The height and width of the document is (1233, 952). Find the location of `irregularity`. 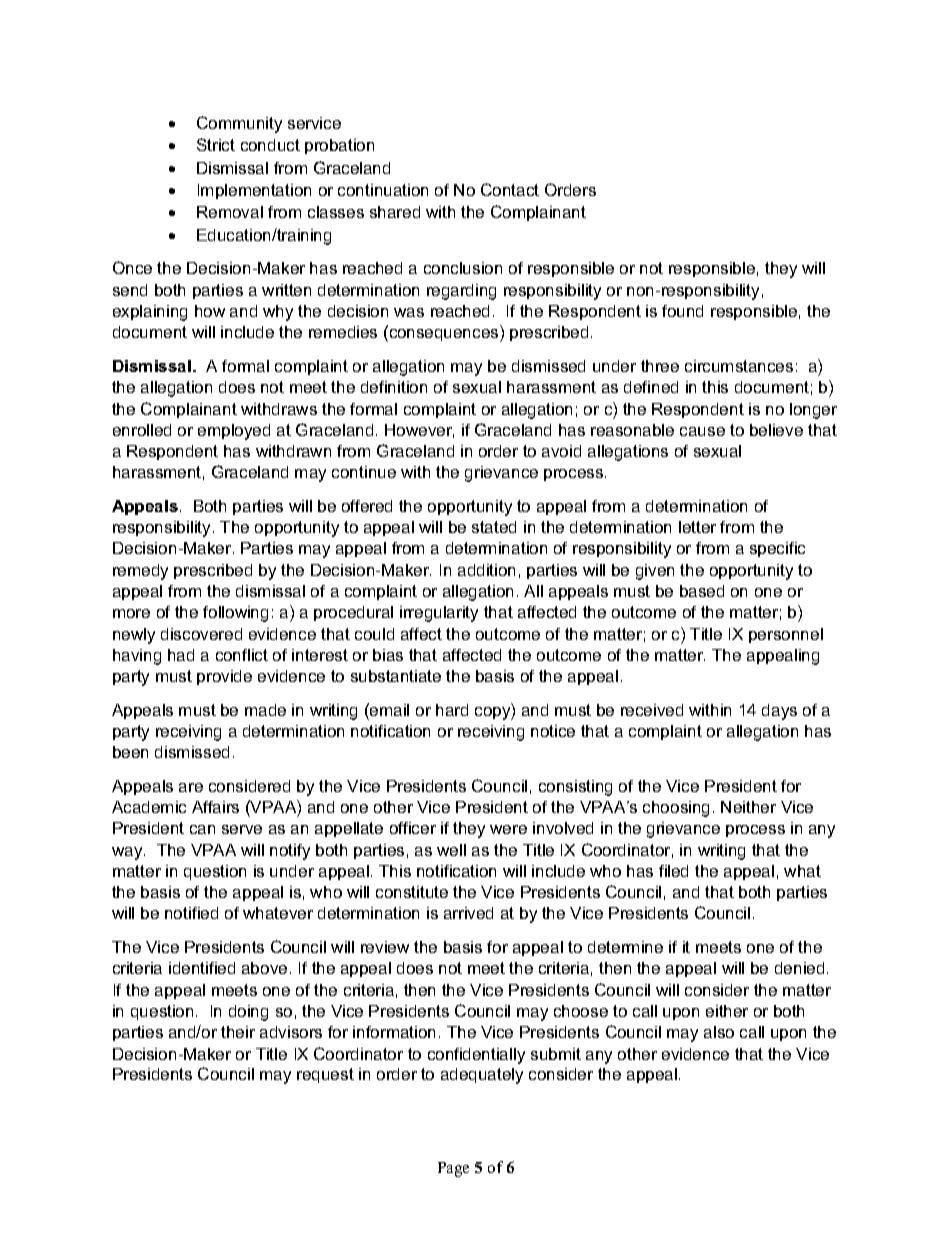

irregularity is located at coordinates (439, 614).
